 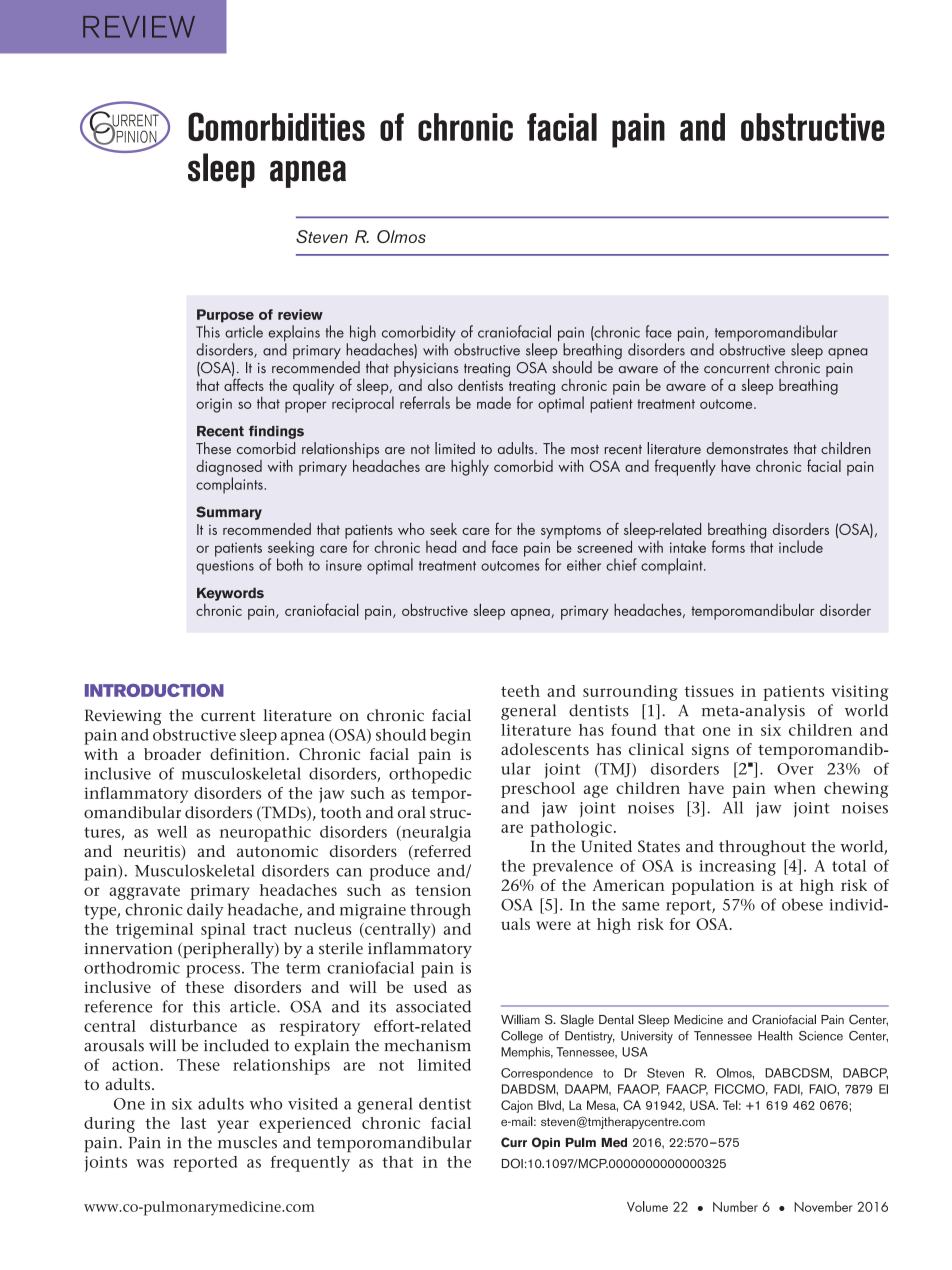 I want to click on was, so click(x=150, y=1163).
